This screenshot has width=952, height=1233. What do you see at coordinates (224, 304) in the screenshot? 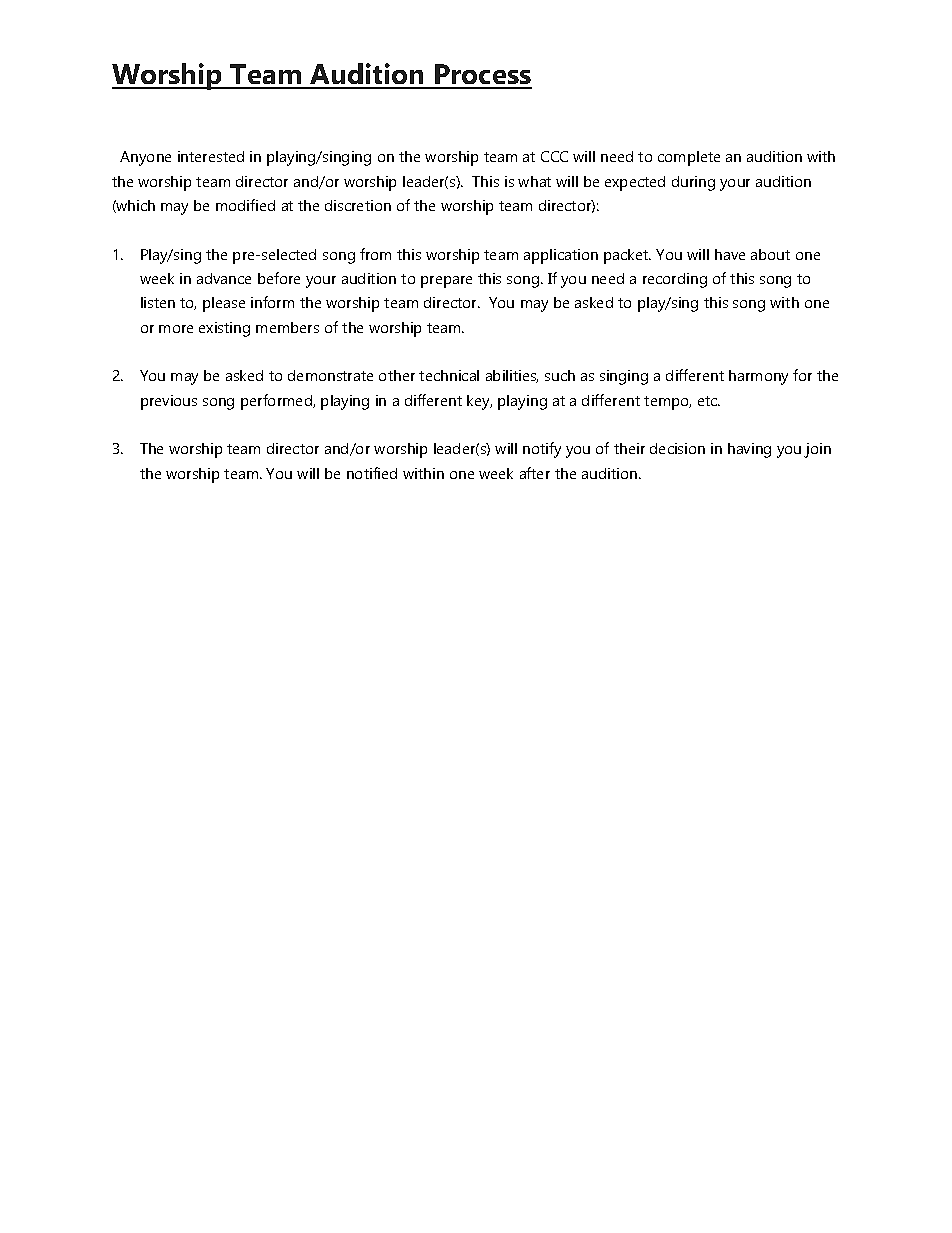
I see `please` at bounding box center [224, 304].
